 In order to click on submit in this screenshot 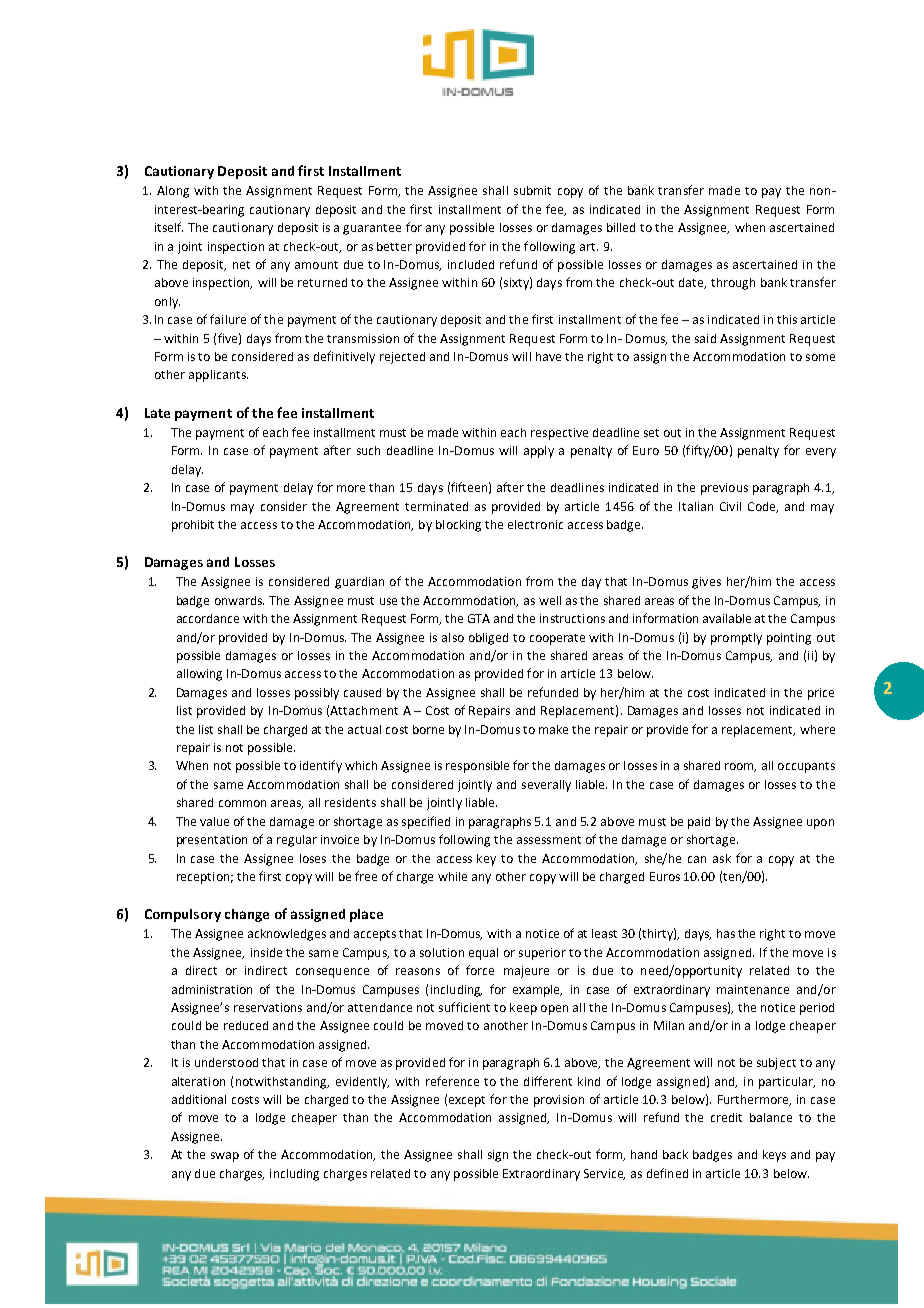, I will do `click(532, 190)`.
